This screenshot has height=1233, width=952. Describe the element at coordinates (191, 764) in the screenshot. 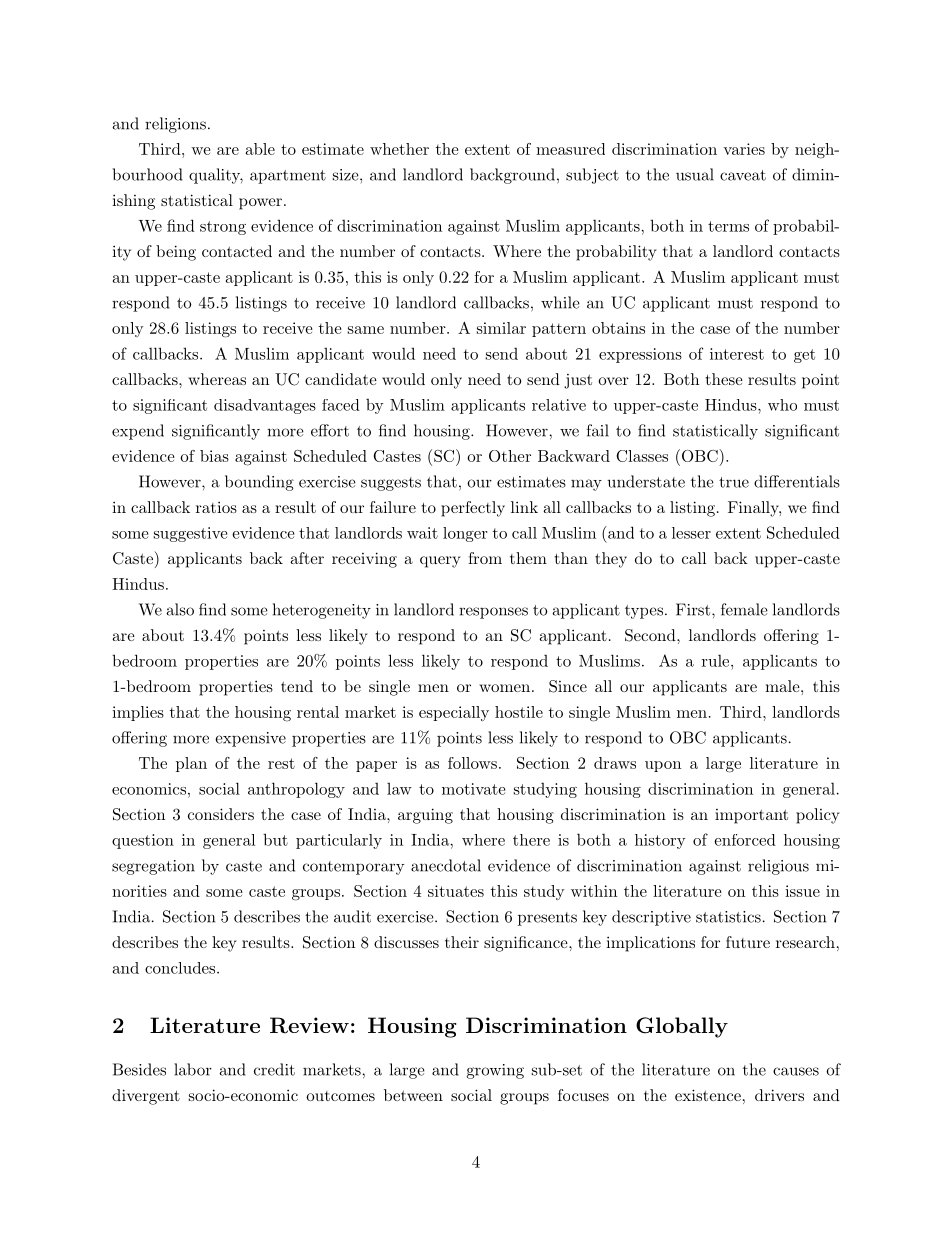

I see `plan` at that location.
